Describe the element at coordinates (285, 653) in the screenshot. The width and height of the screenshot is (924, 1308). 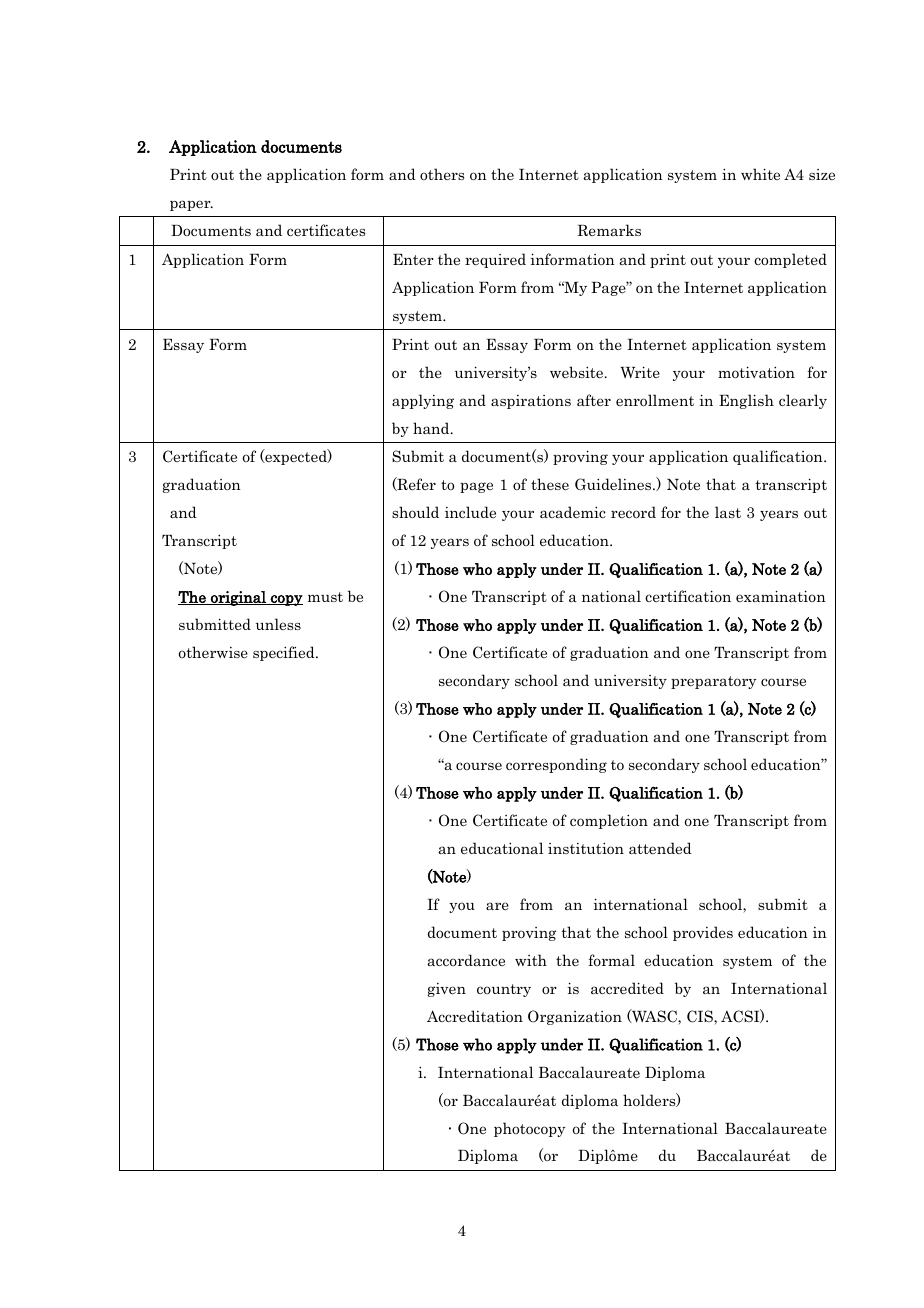
I see `specified` at that location.
